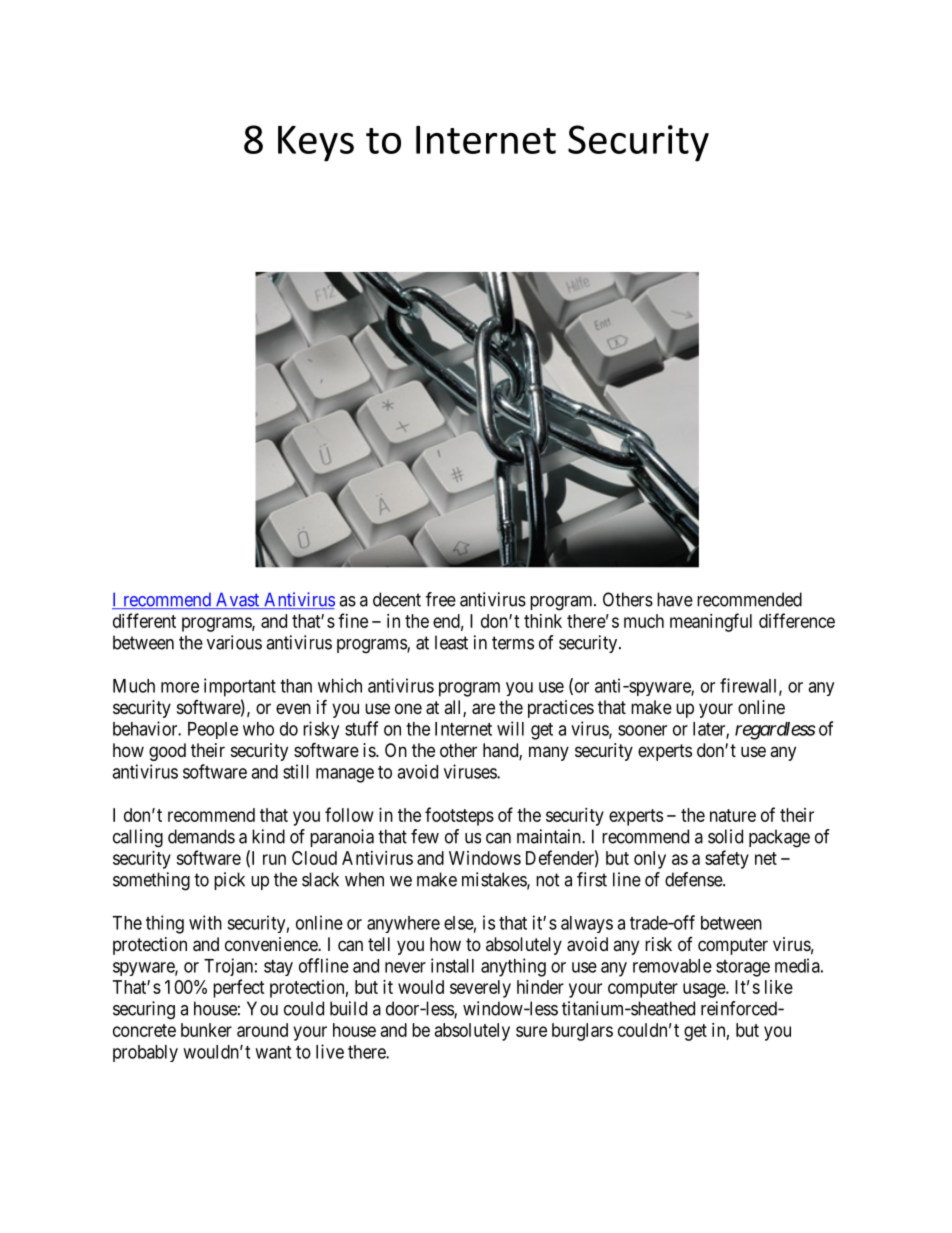 The height and width of the page is (1233, 952). I want to click on usage, so click(705, 990).
